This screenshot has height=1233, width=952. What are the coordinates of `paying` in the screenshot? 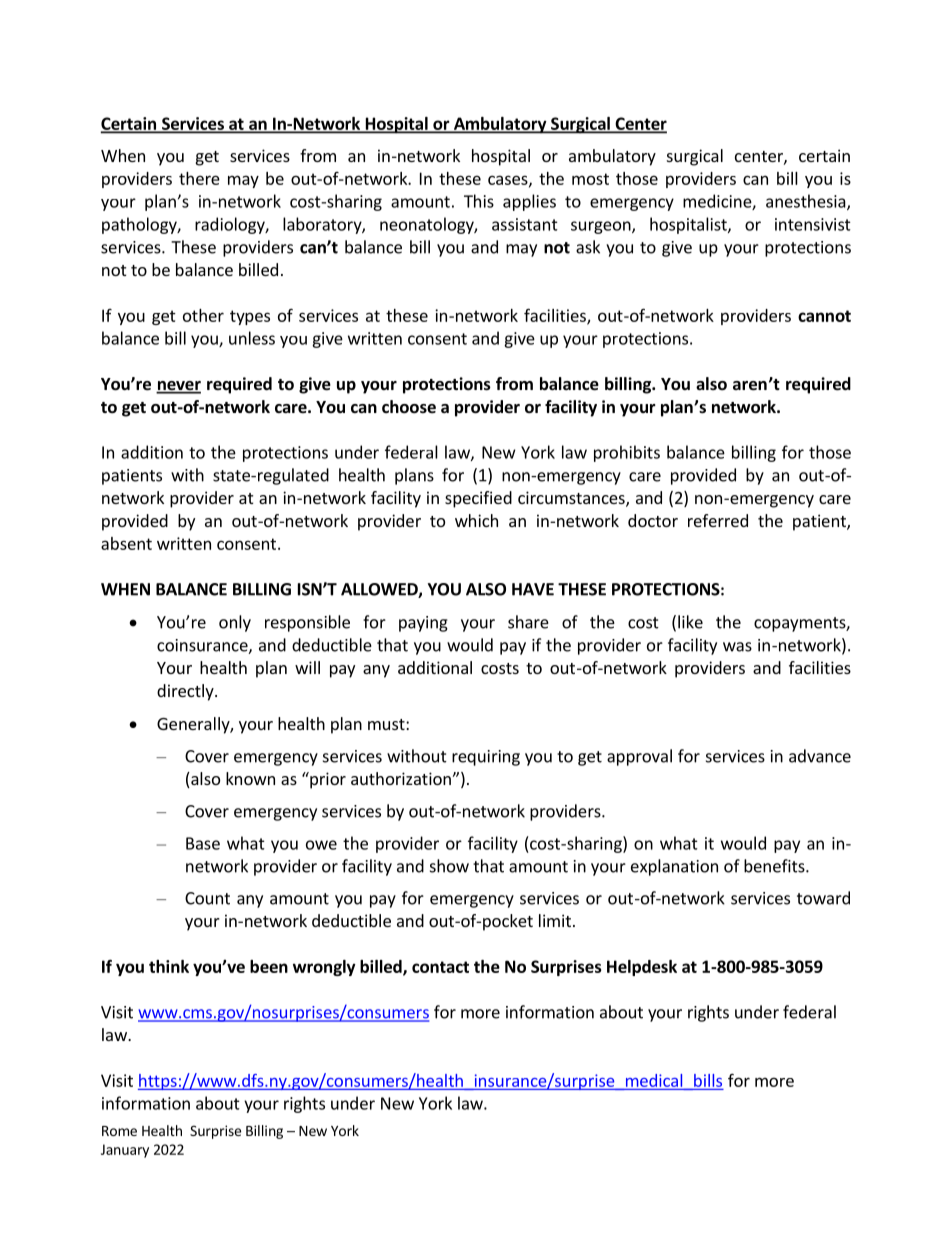 It's located at (423, 624).
